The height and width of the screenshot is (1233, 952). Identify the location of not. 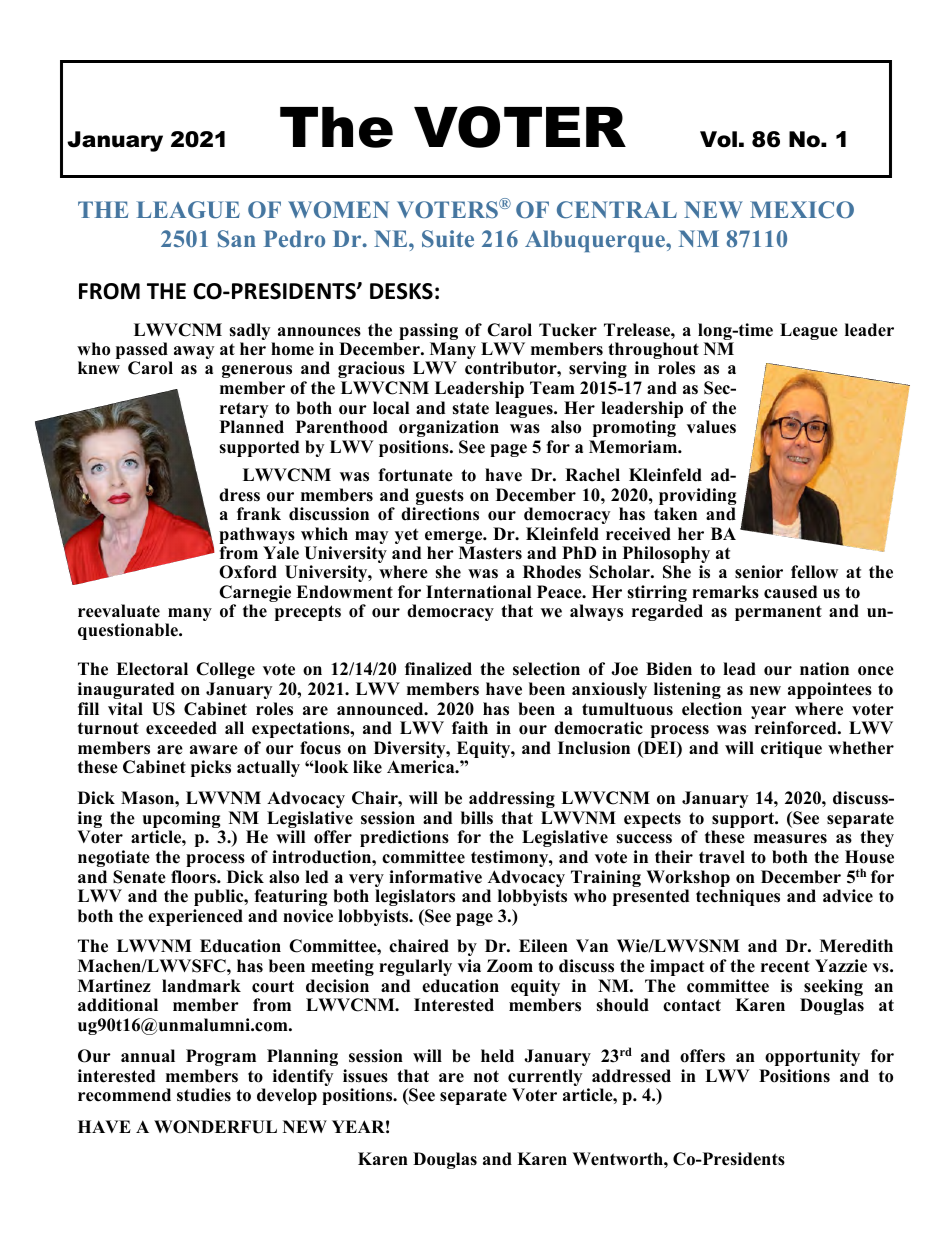
(486, 1076).
